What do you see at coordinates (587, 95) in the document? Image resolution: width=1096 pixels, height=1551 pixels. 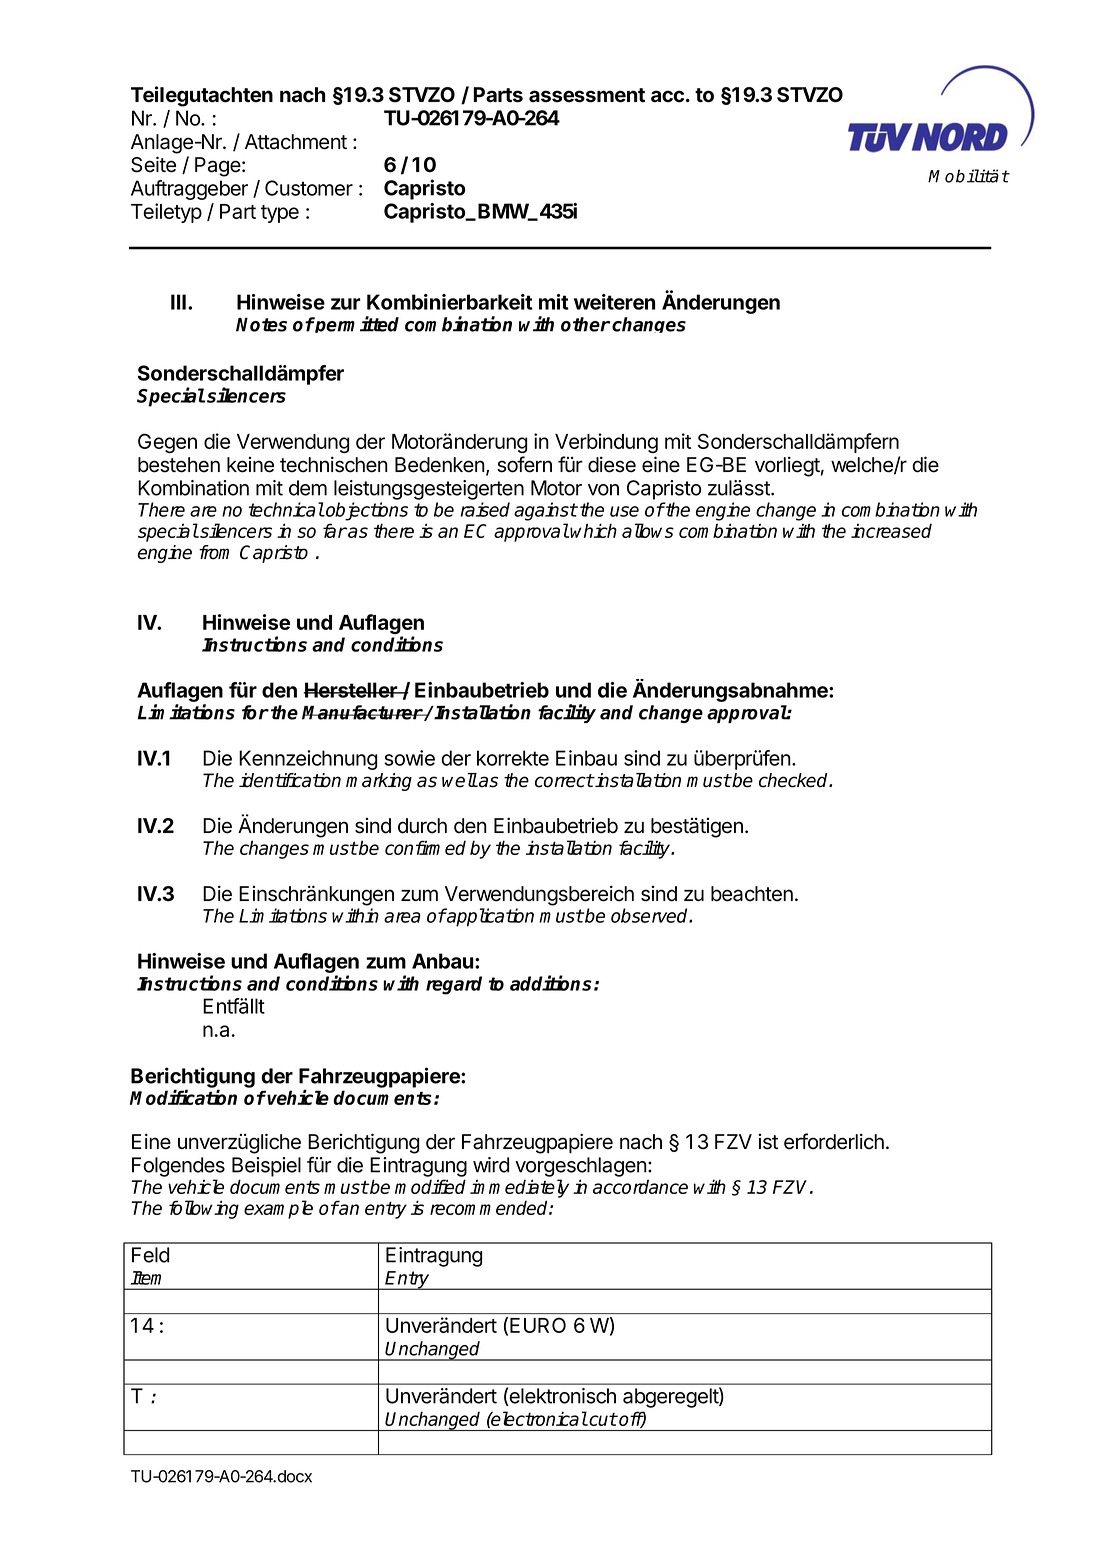 I see `assessment` at bounding box center [587, 95].
